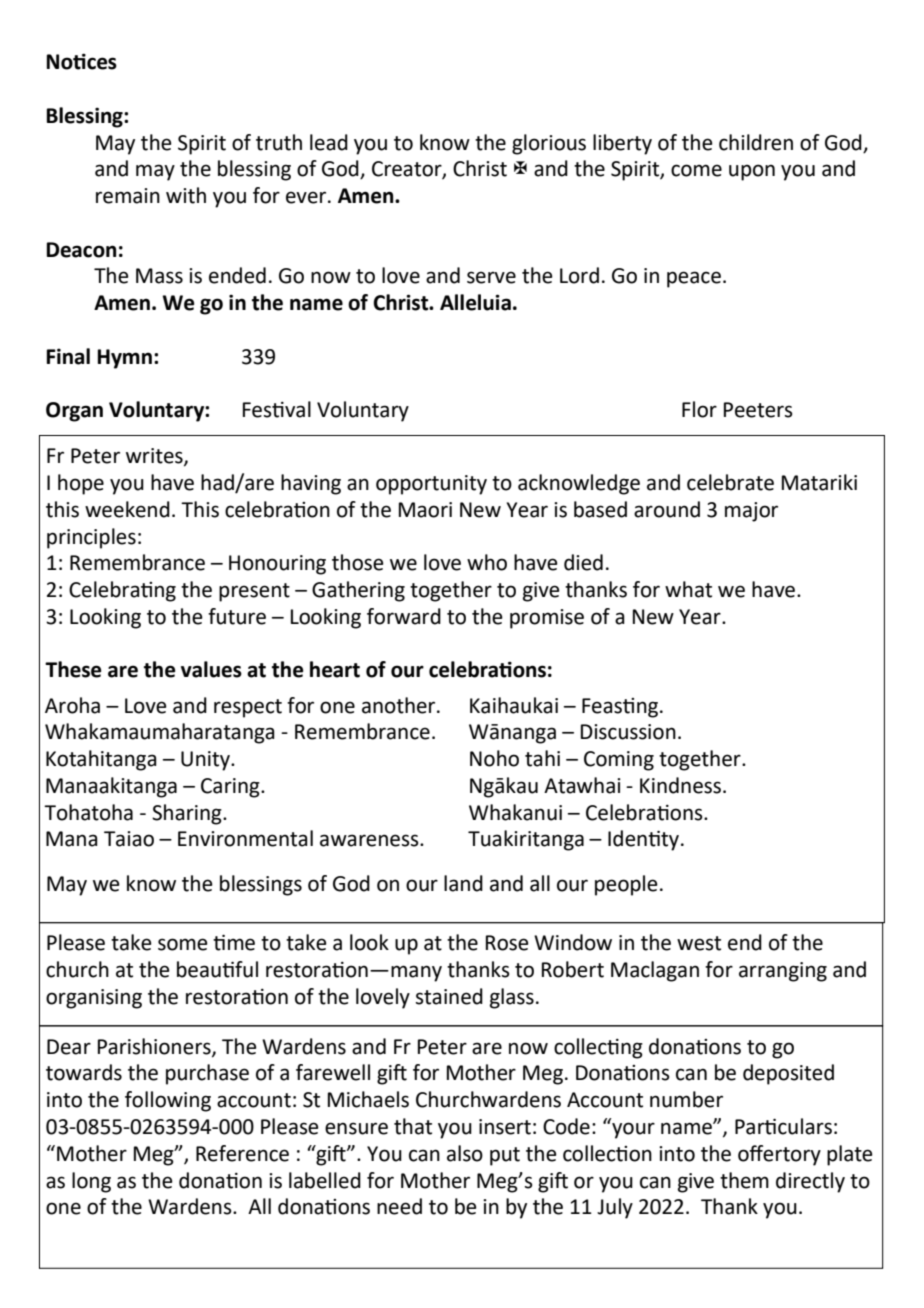 Image resolution: width=924 pixels, height=1308 pixels. I want to click on long, so click(91, 1182).
